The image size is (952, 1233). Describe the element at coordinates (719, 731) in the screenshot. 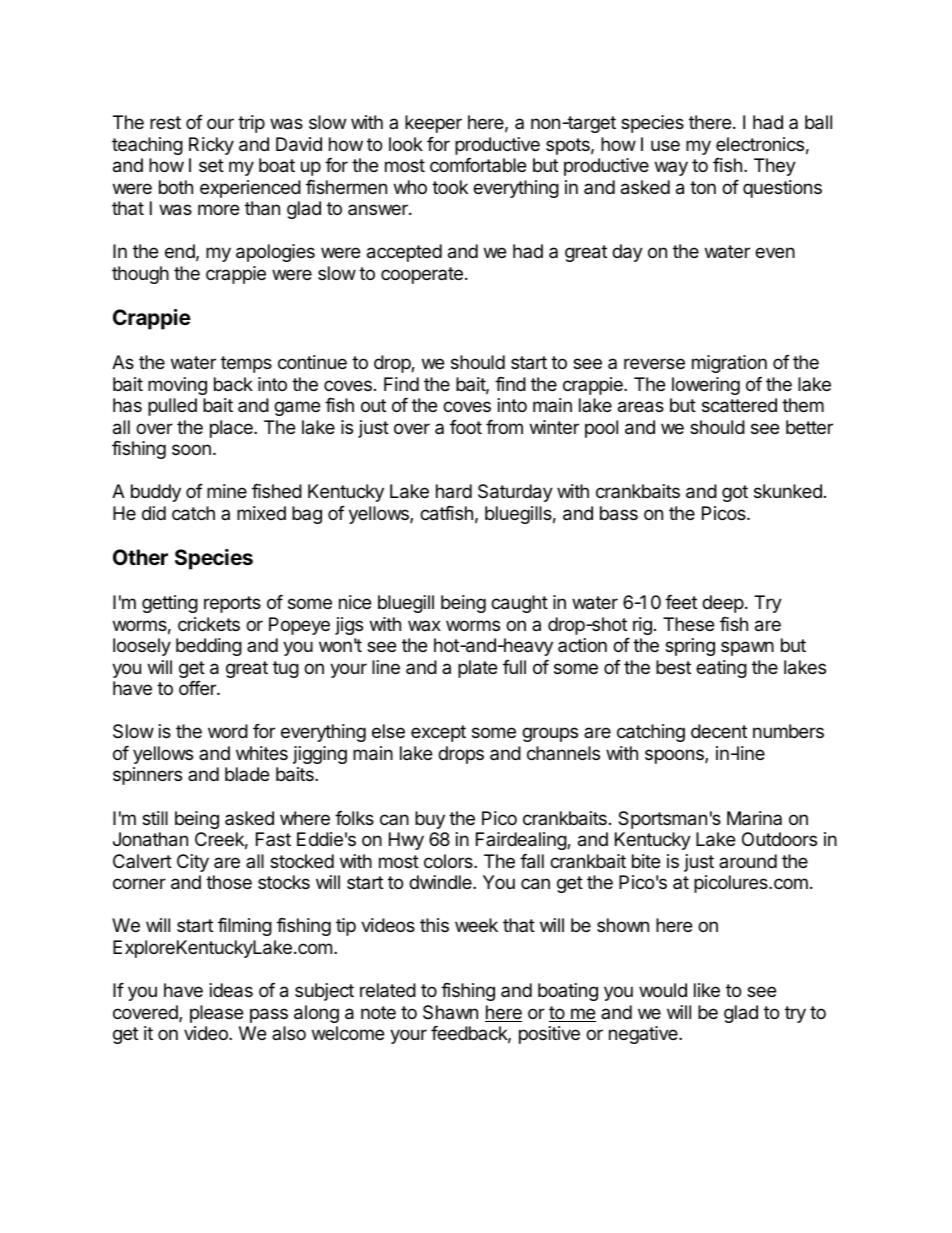

I see `decent` at that location.
